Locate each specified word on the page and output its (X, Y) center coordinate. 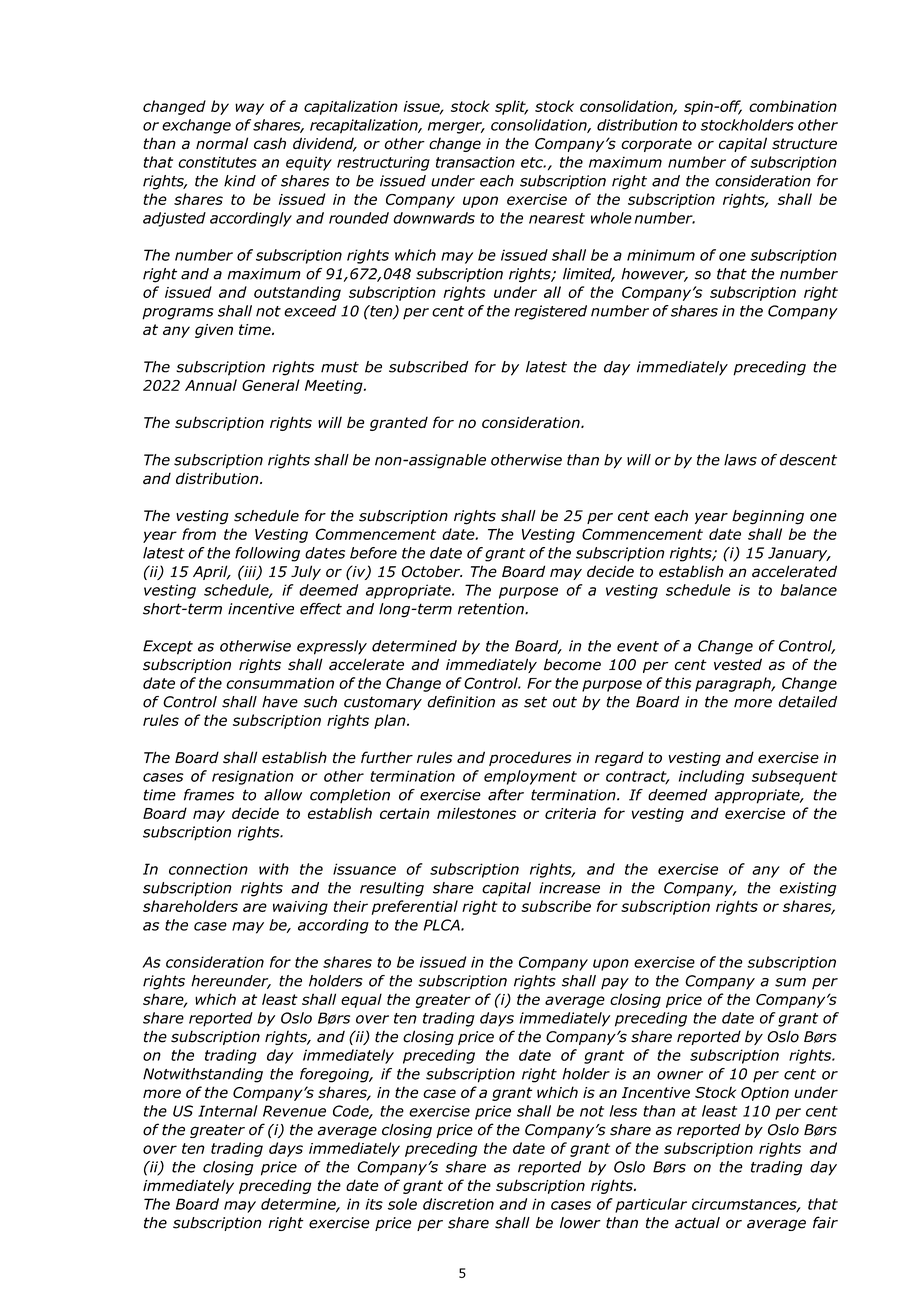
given (214, 331)
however (654, 275)
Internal (228, 1111)
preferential (414, 907)
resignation (253, 777)
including (711, 777)
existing (808, 889)
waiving (300, 908)
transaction (475, 162)
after (506, 795)
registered (550, 312)
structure (804, 144)
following (267, 554)
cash (270, 143)
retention (492, 609)
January (799, 554)
